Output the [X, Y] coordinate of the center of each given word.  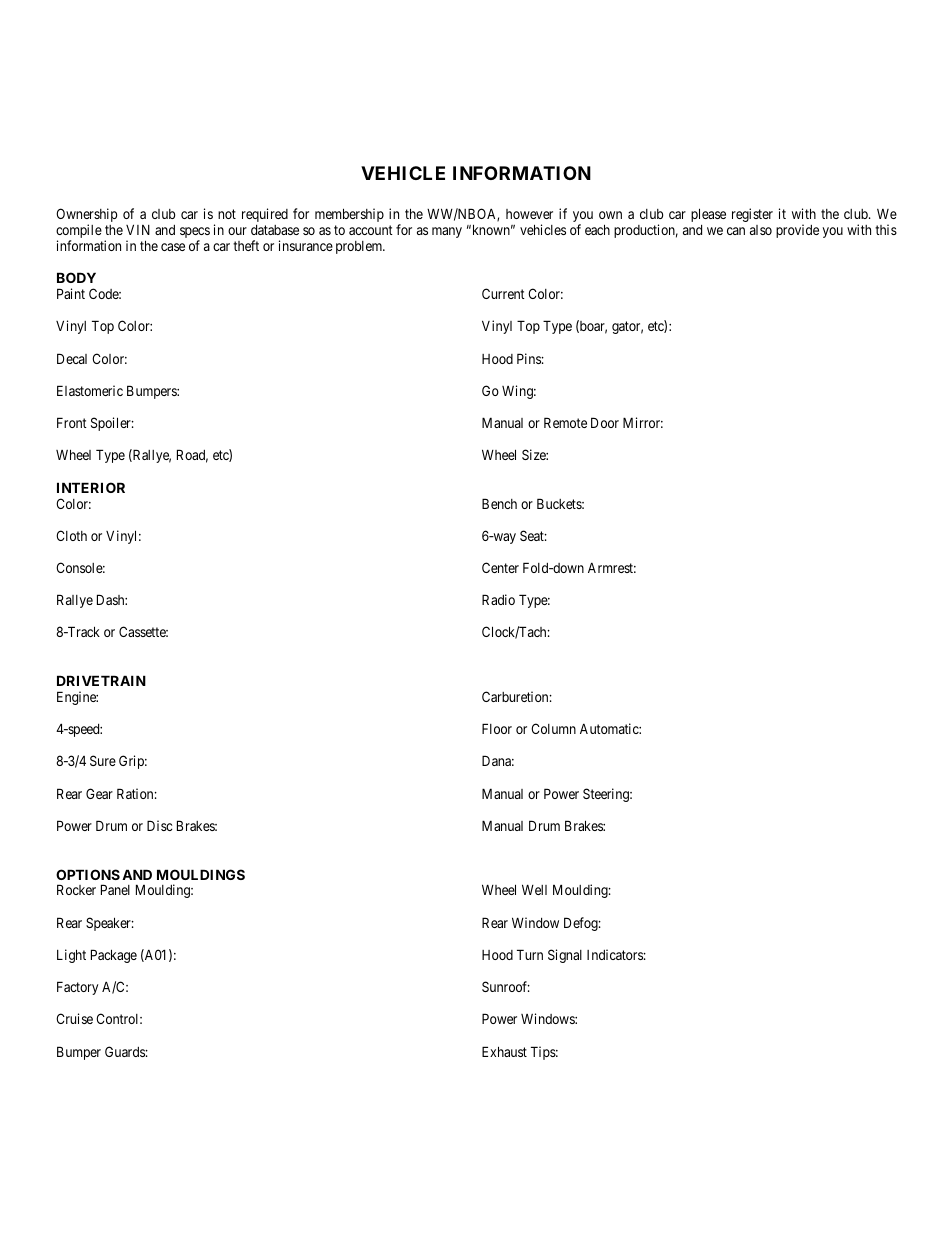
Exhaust [504, 1051]
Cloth [71, 535]
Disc [159, 825]
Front [72, 422]
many [447, 232]
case [173, 247]
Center [500, 567]
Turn [530, 954]
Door [605, 422]
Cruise [74, 1018]
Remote [565, 422]
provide [797, 231]
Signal [565, 956]
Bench [499, 503]
